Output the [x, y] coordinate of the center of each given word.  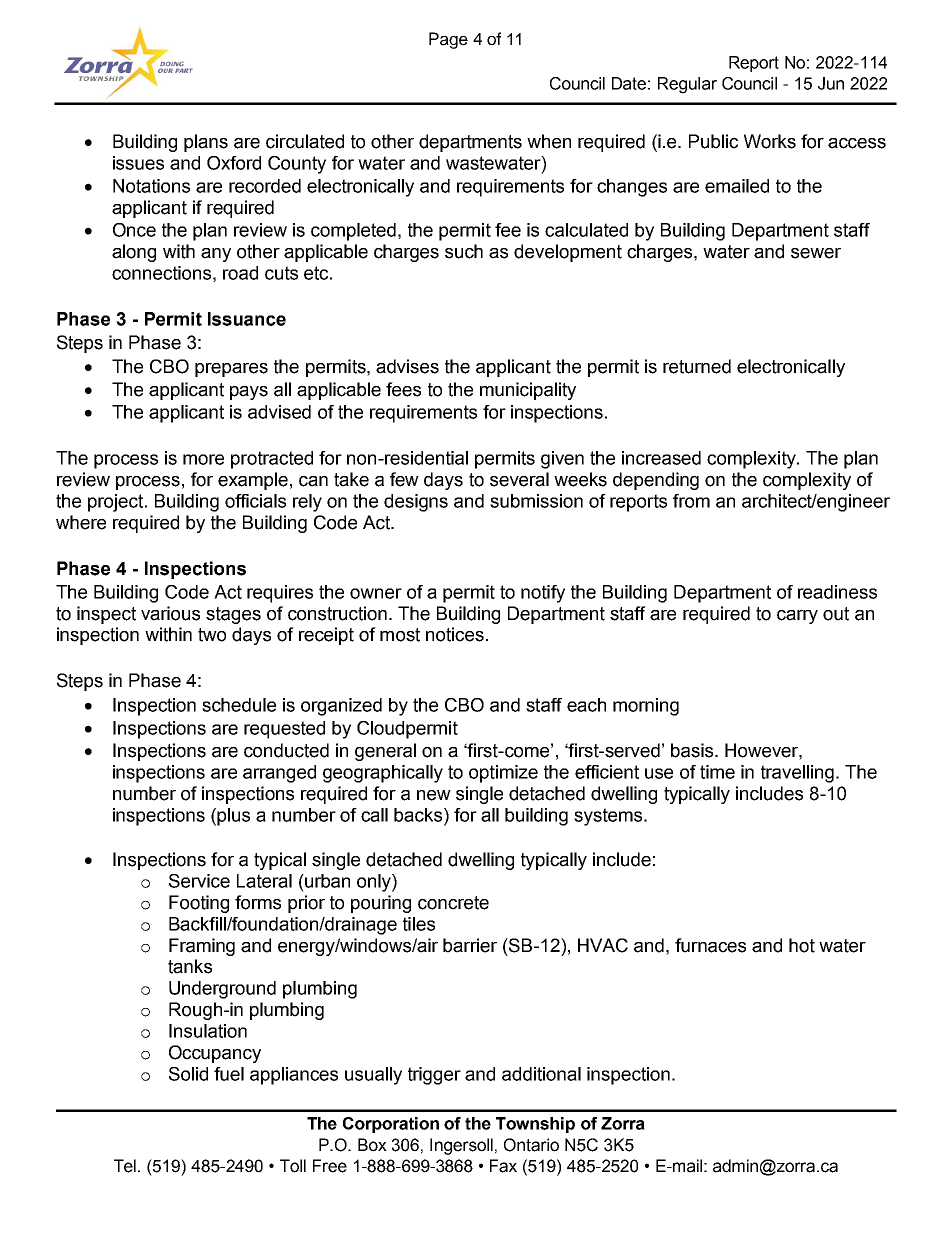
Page [448, 40]
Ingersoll [461, 1146]
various [170, 613]
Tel [126, 1166]
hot [802, 945]
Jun [831, 83]
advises [407, 366]
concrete [453, 903]
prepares [231, 370]
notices [455, 634]
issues [138, 163]
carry [797, 617]
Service [199, 881]
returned [697, 366]
